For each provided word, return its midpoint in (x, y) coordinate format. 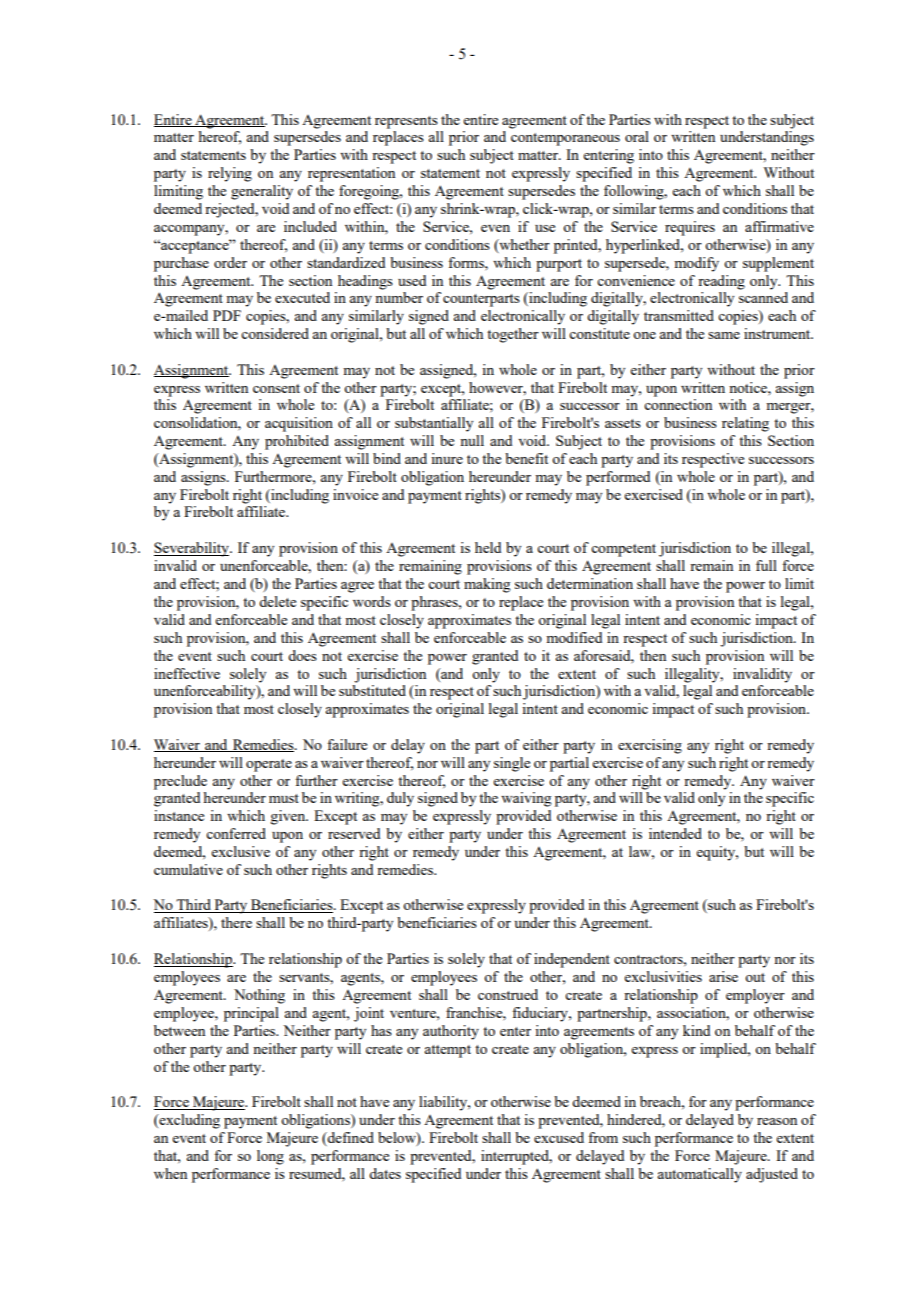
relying (230, 174)
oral (637, 136)
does (302, 655)
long (270, 1157)
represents (406, 122)
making (487, 585)
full (766, 565)
